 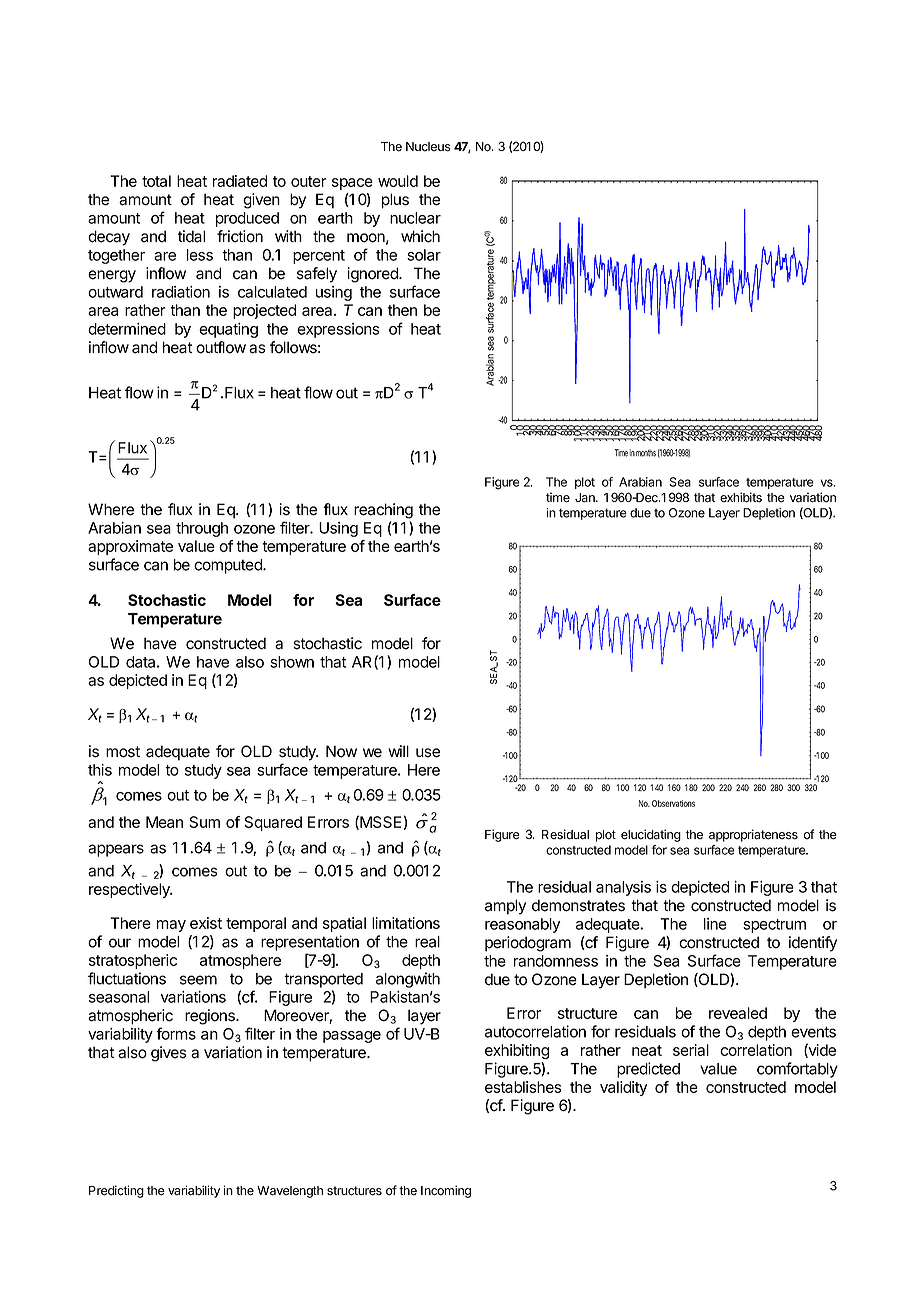 I want to click on real, so click(x=427, y=942).
